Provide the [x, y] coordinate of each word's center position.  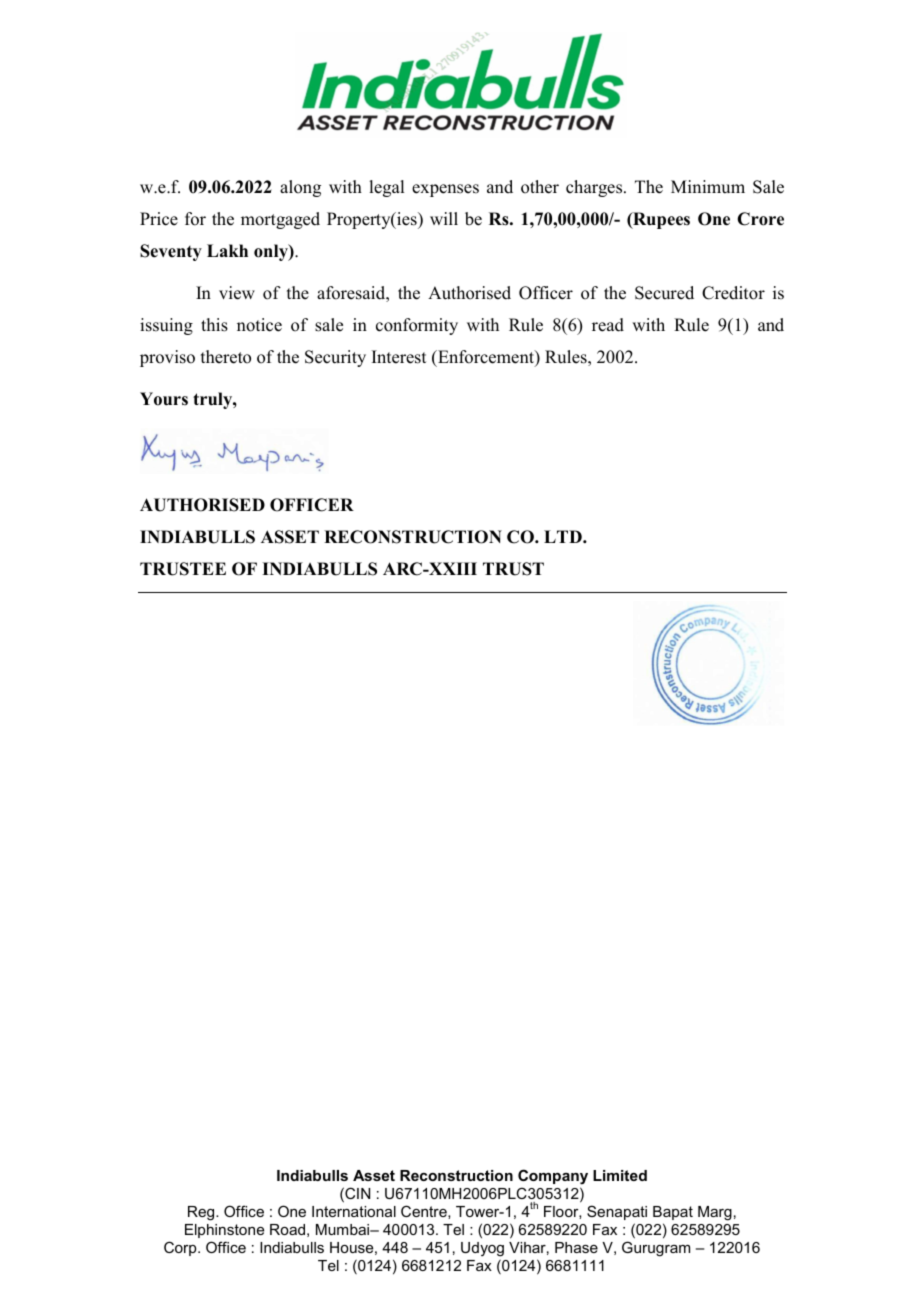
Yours [164, 399]
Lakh [227, 250]
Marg [715, 1213]
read [608, 325]
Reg [202, 1213]
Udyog [482, 1249]
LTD [564, 536]
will [444, 218]
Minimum [708, 187]
